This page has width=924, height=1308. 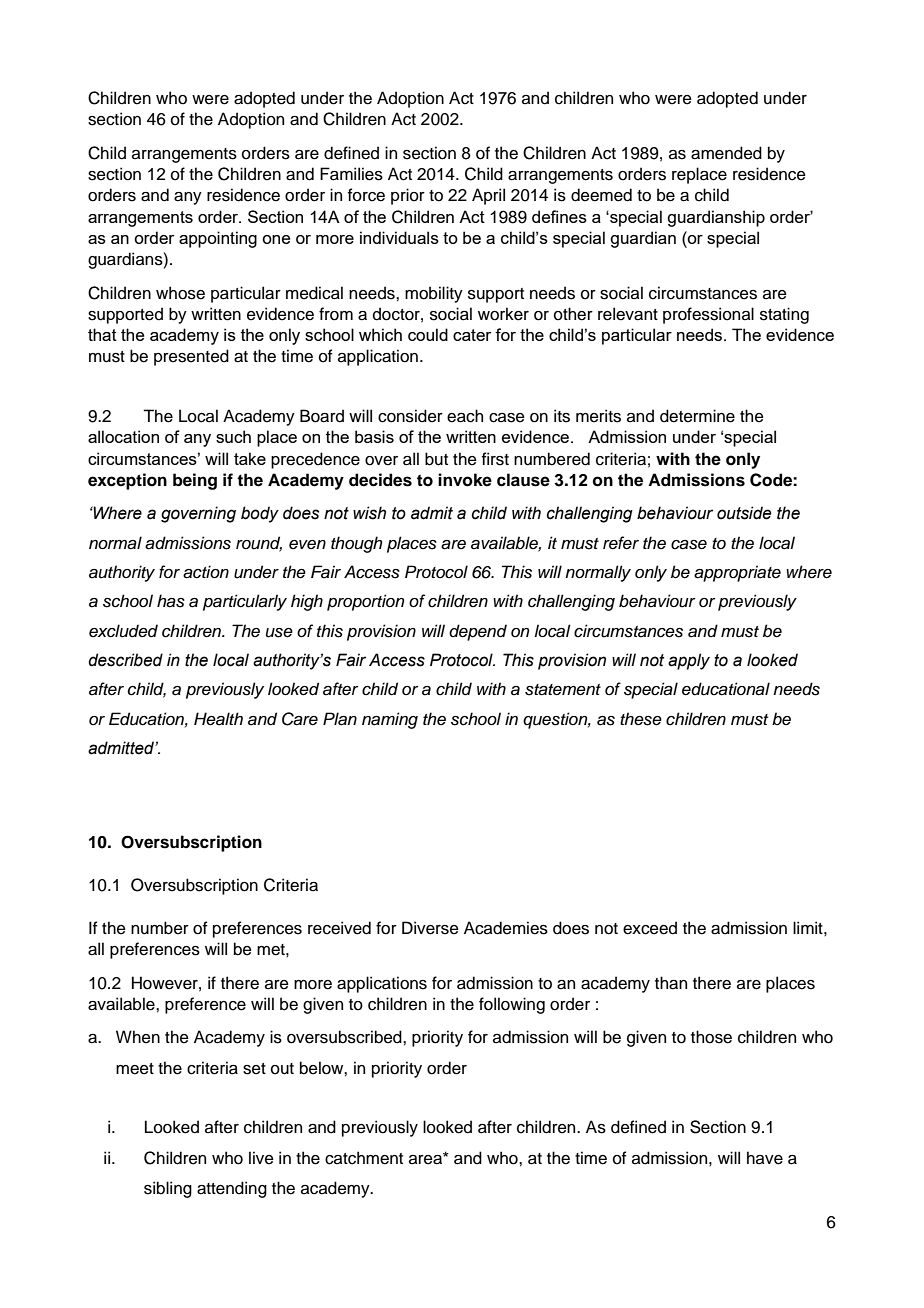 What do you see at coordinates (744, 513) in the page?
I see `outside` at bounding box center [744, 513].
